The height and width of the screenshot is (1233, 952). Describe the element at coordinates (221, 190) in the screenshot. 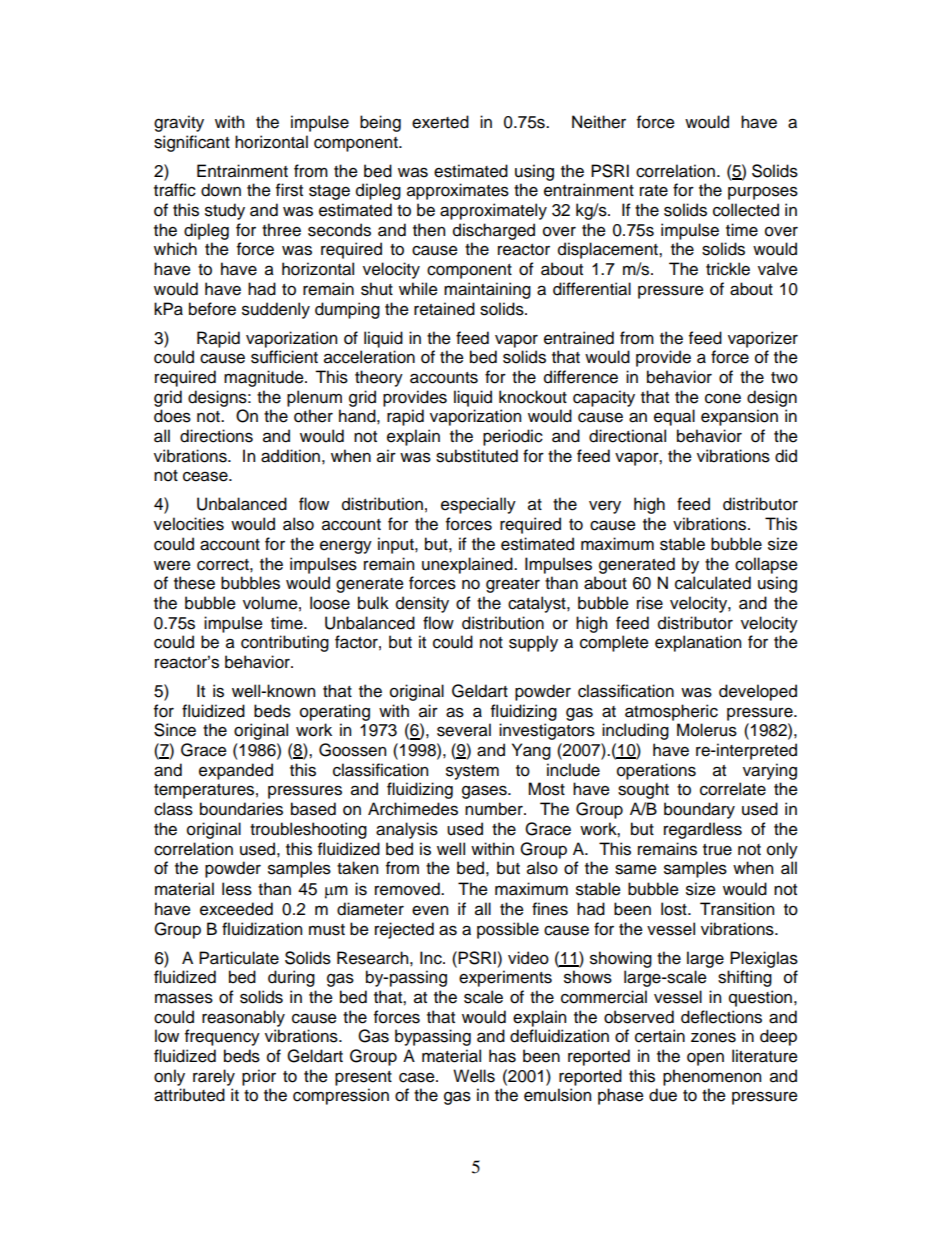

I see `down` at that location.
